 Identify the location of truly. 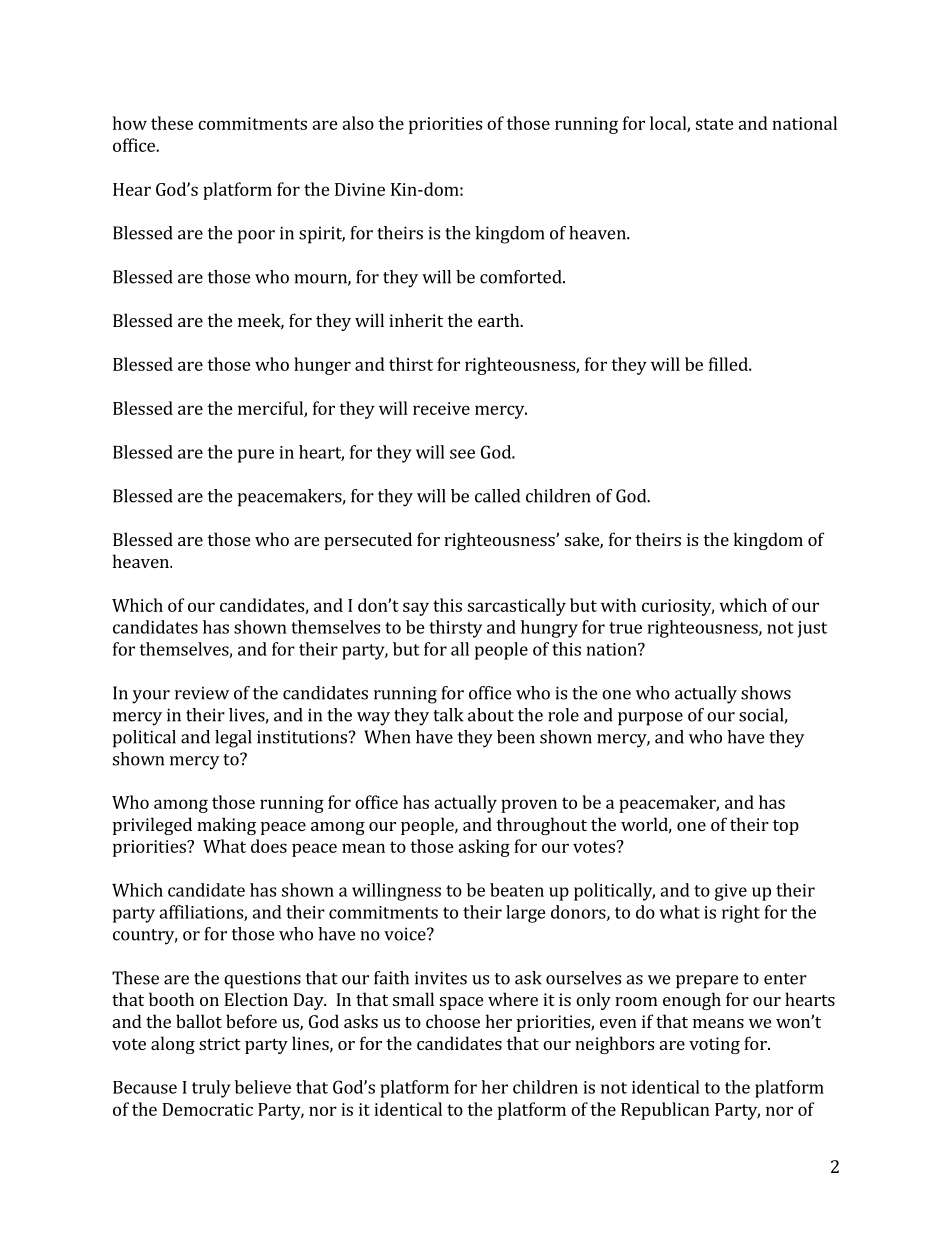
(211, 1089).
